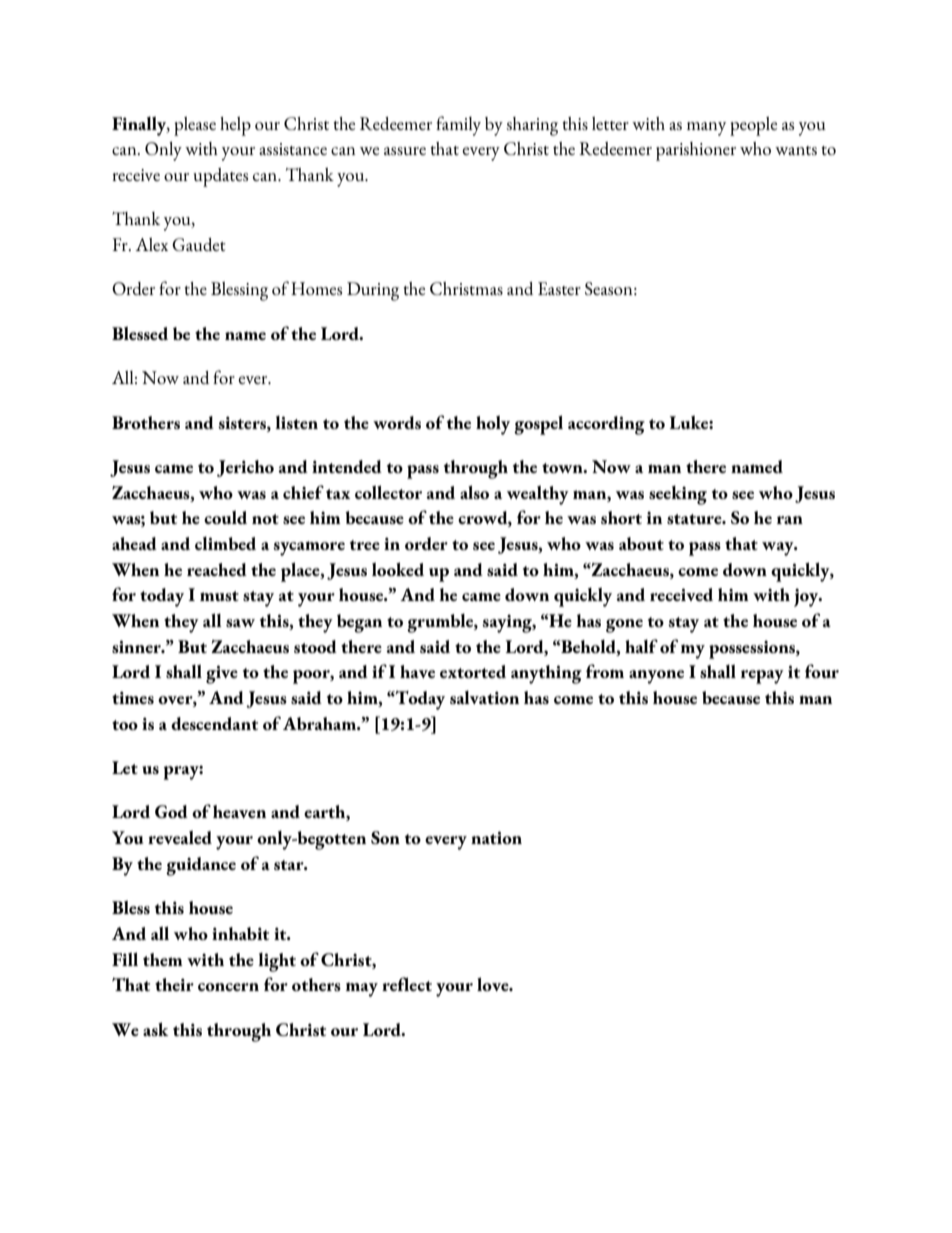  Describe the element at coordinates (807, 598) in the screenshot. I see `joy` at that location.
